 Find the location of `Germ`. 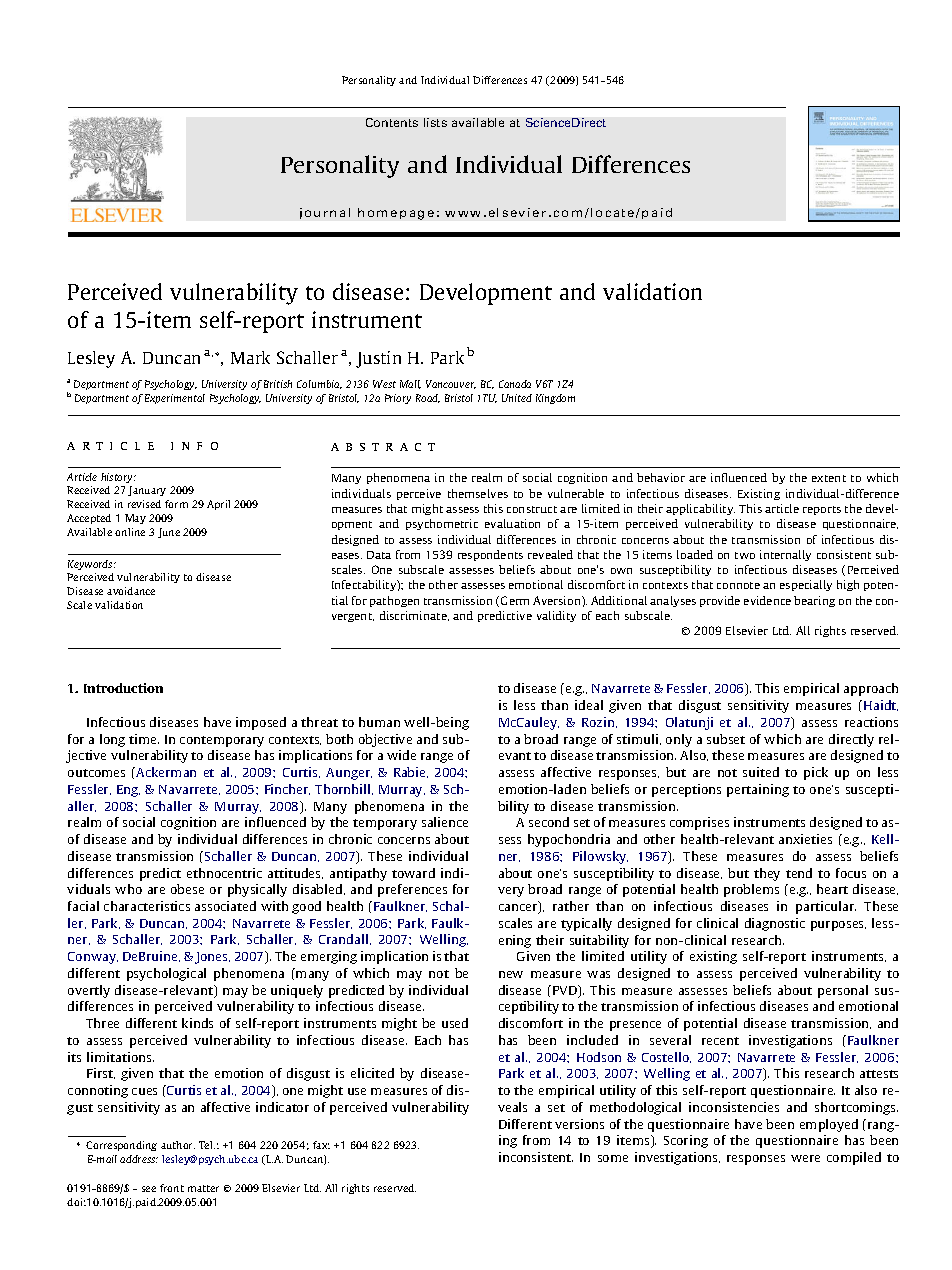

Germ is located at coordinates (515, 600).
